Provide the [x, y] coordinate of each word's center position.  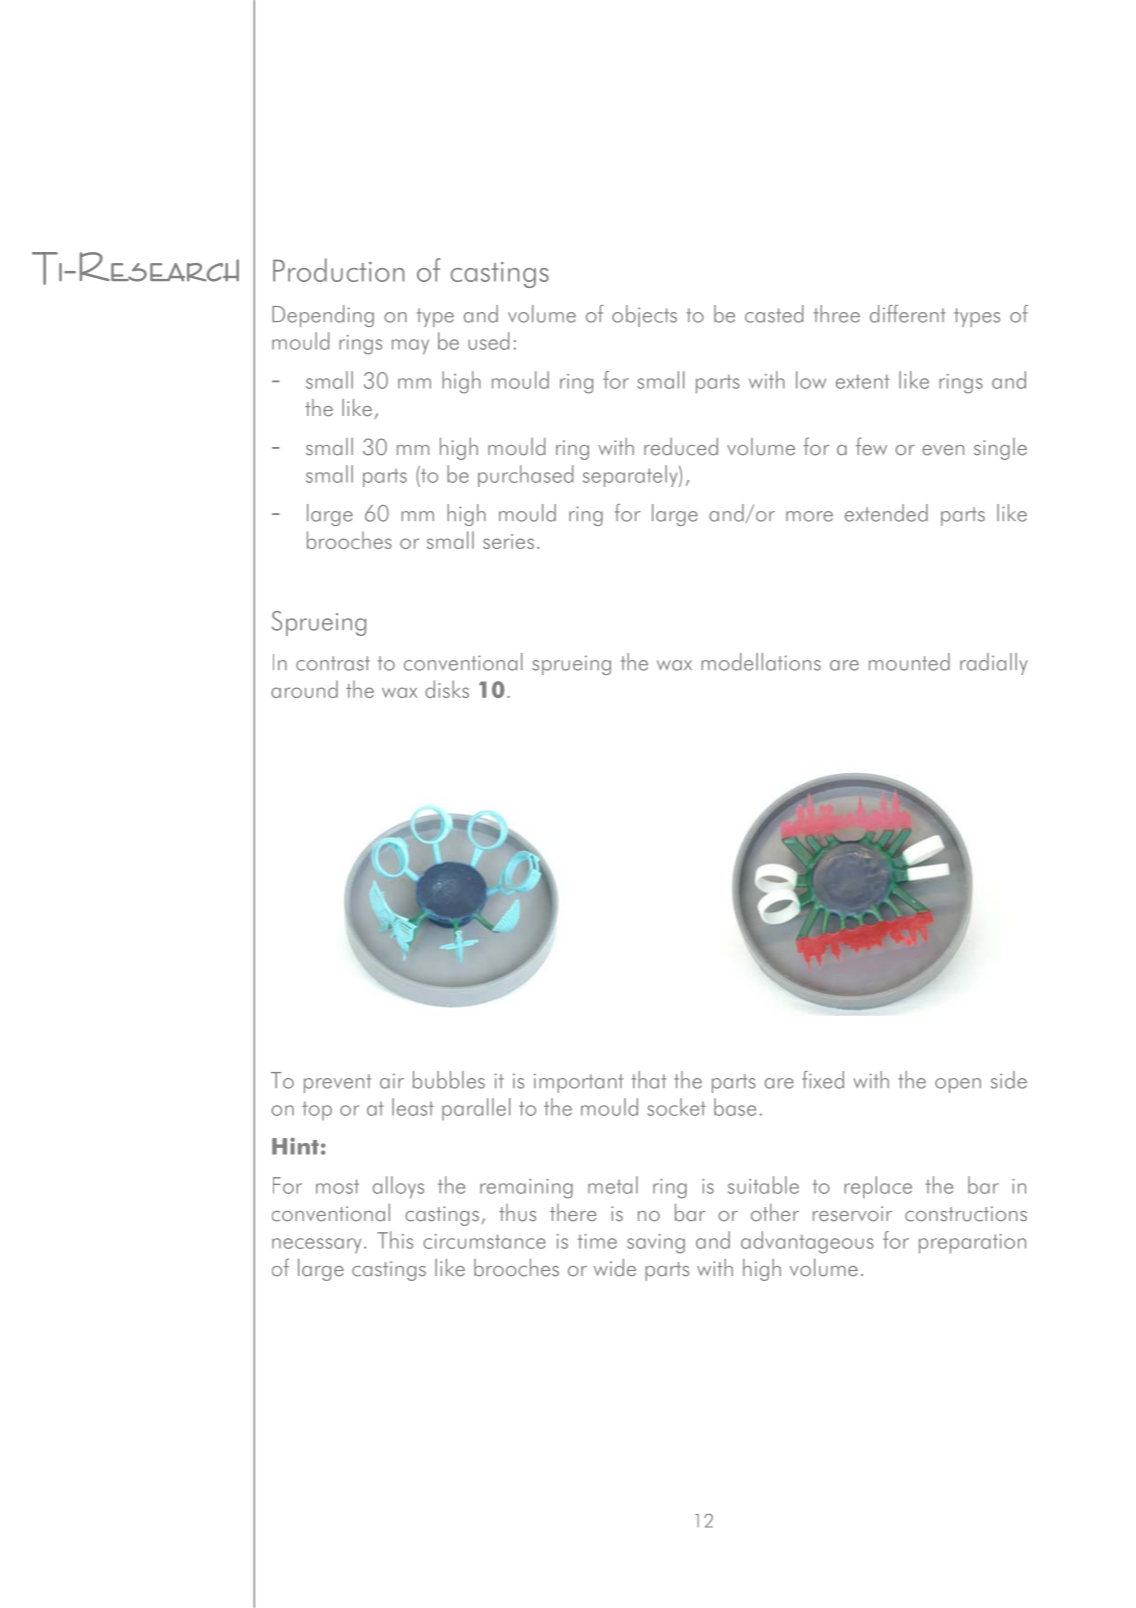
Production [338, 270]
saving [656, 1244]
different [908, 314]
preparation [972, 1244]
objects [644, 316]
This [395, 1240]
